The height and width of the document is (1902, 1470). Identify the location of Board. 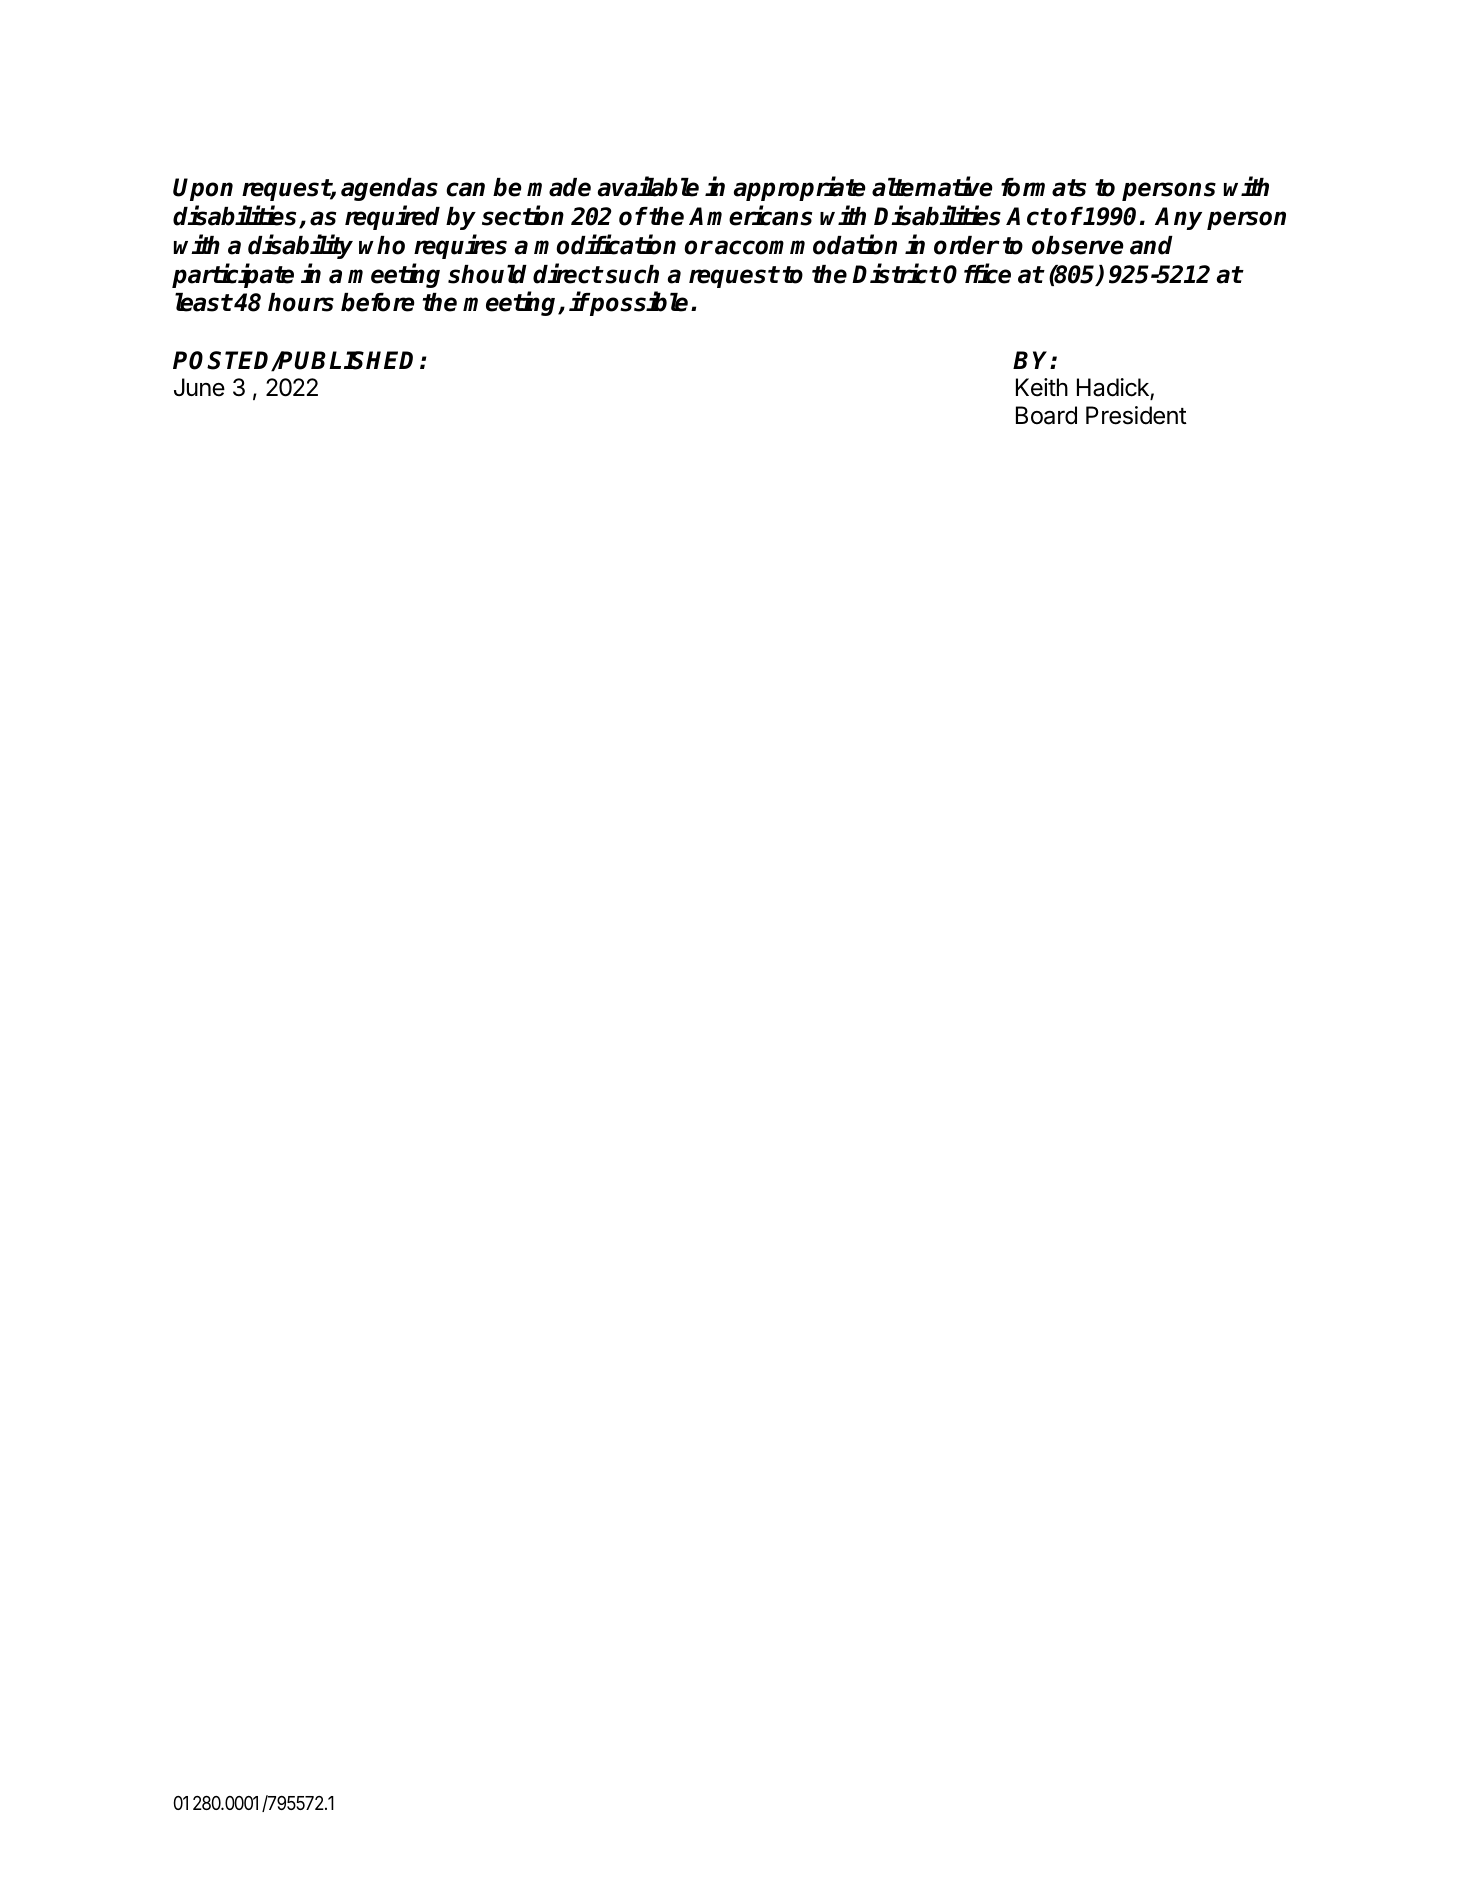
(1046, 415).
